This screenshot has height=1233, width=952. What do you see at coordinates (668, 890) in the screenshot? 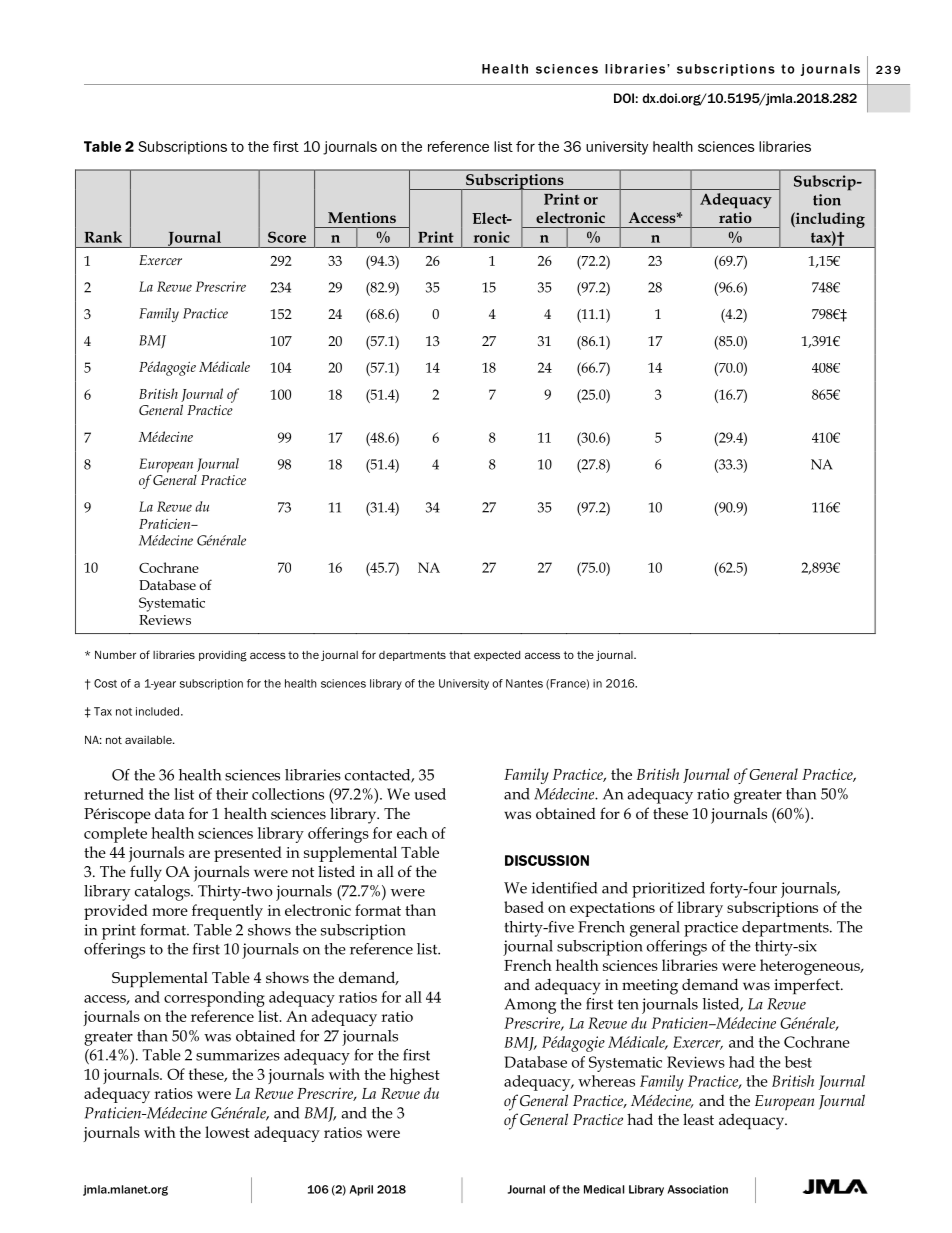
I see `prioritized` at bounding box center [668, 890].
